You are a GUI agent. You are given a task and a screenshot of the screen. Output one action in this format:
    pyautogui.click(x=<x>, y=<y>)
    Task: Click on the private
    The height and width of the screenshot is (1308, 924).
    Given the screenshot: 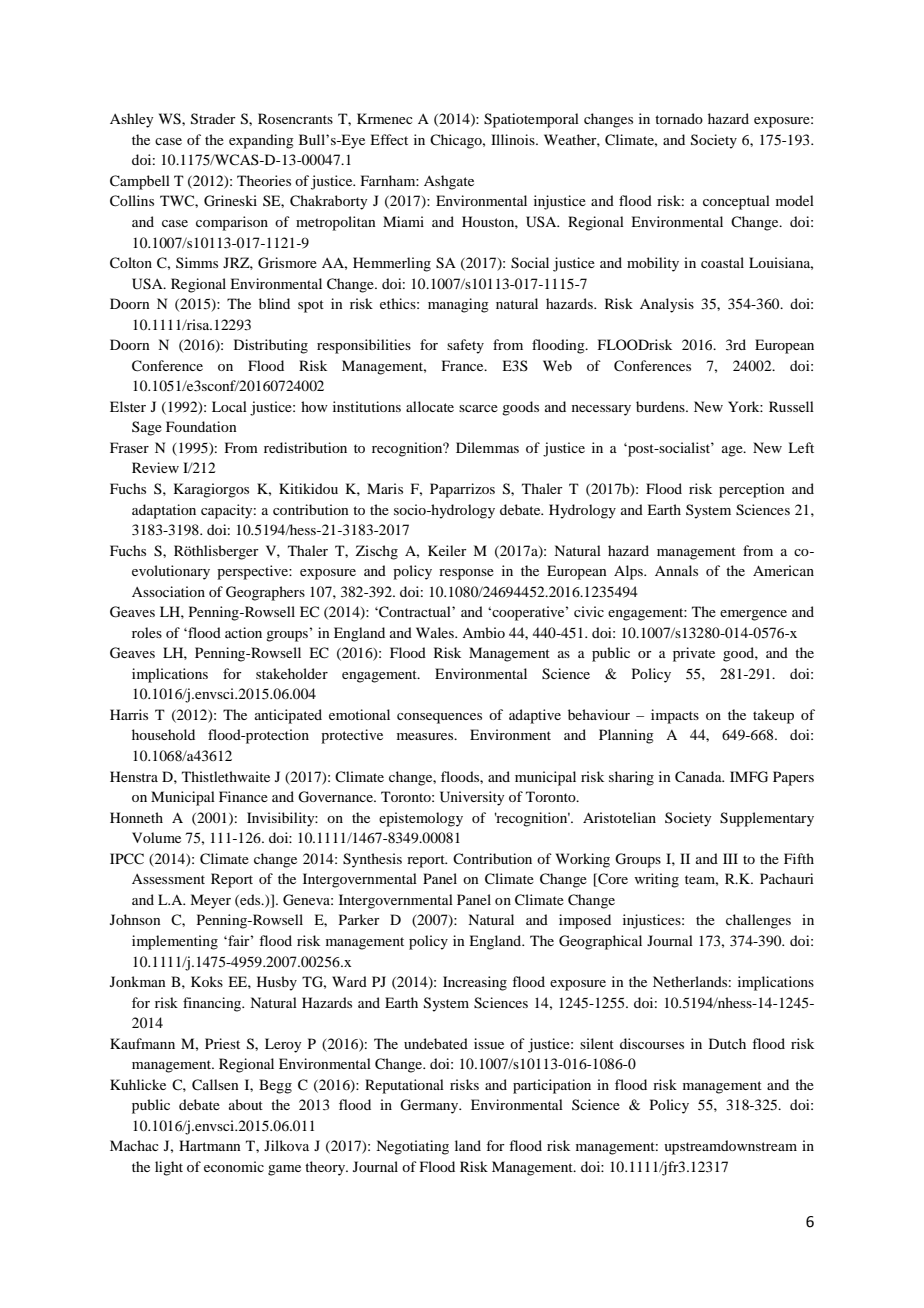 What is the action you would take?
    pyautogui.click(x=694, y=654)
